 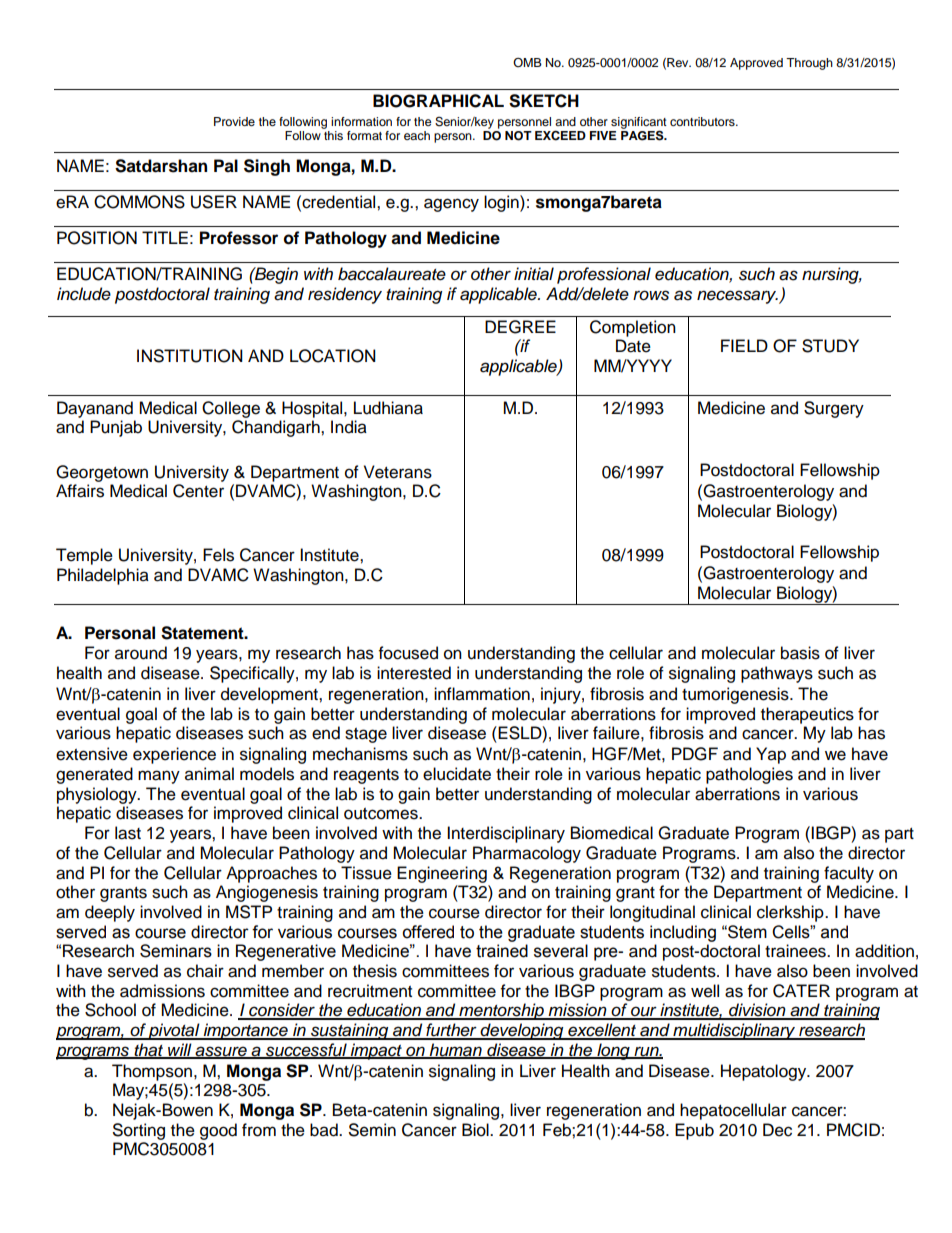 What do you see at coordinates (152, 1072) in the screenshot?
I see `Thompson` at bounding box center [152, 1072].
